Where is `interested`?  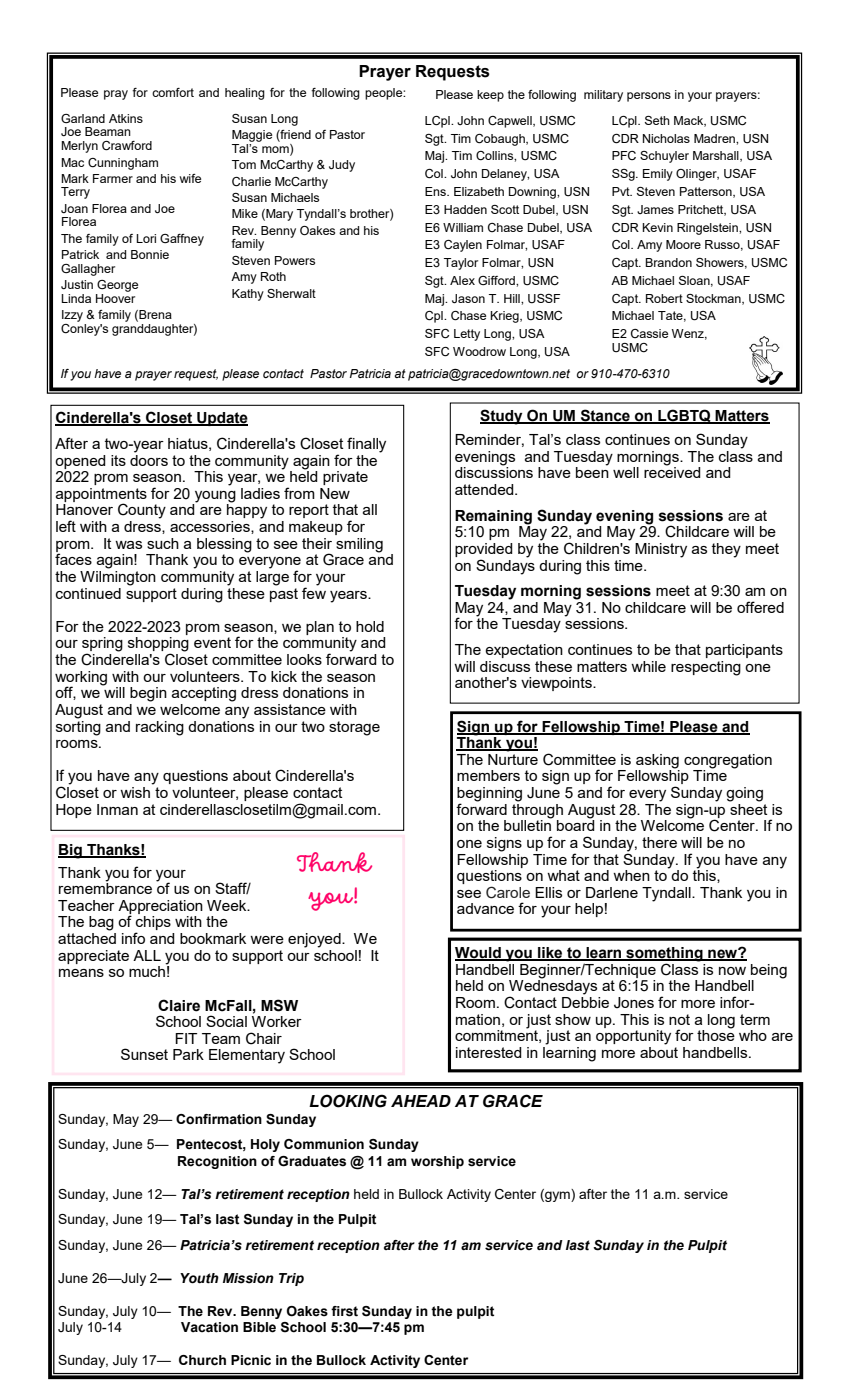
interested is located at coordinates (489, 1052).
